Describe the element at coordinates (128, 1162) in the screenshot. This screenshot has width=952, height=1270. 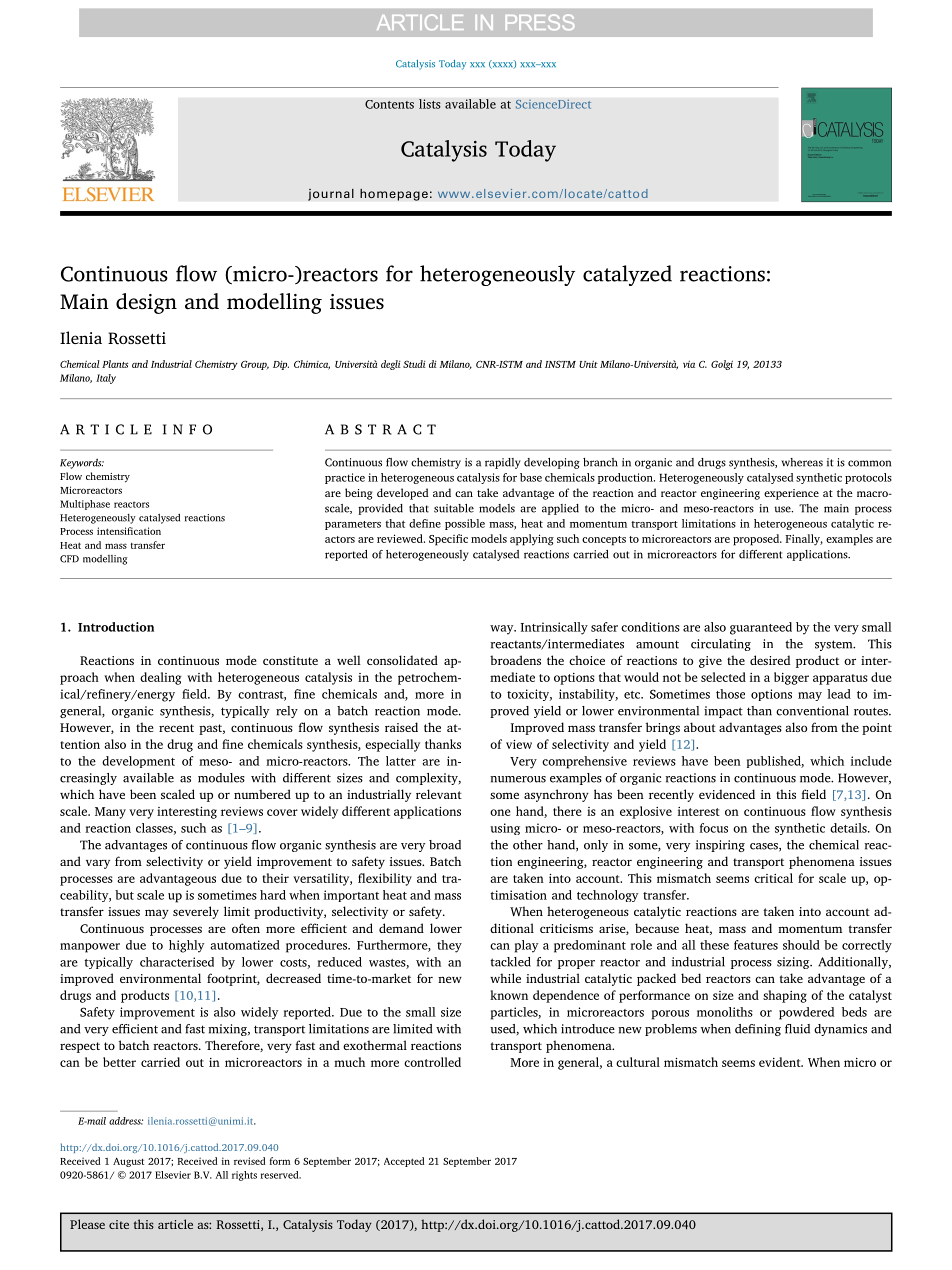
I see `August` at that location.
